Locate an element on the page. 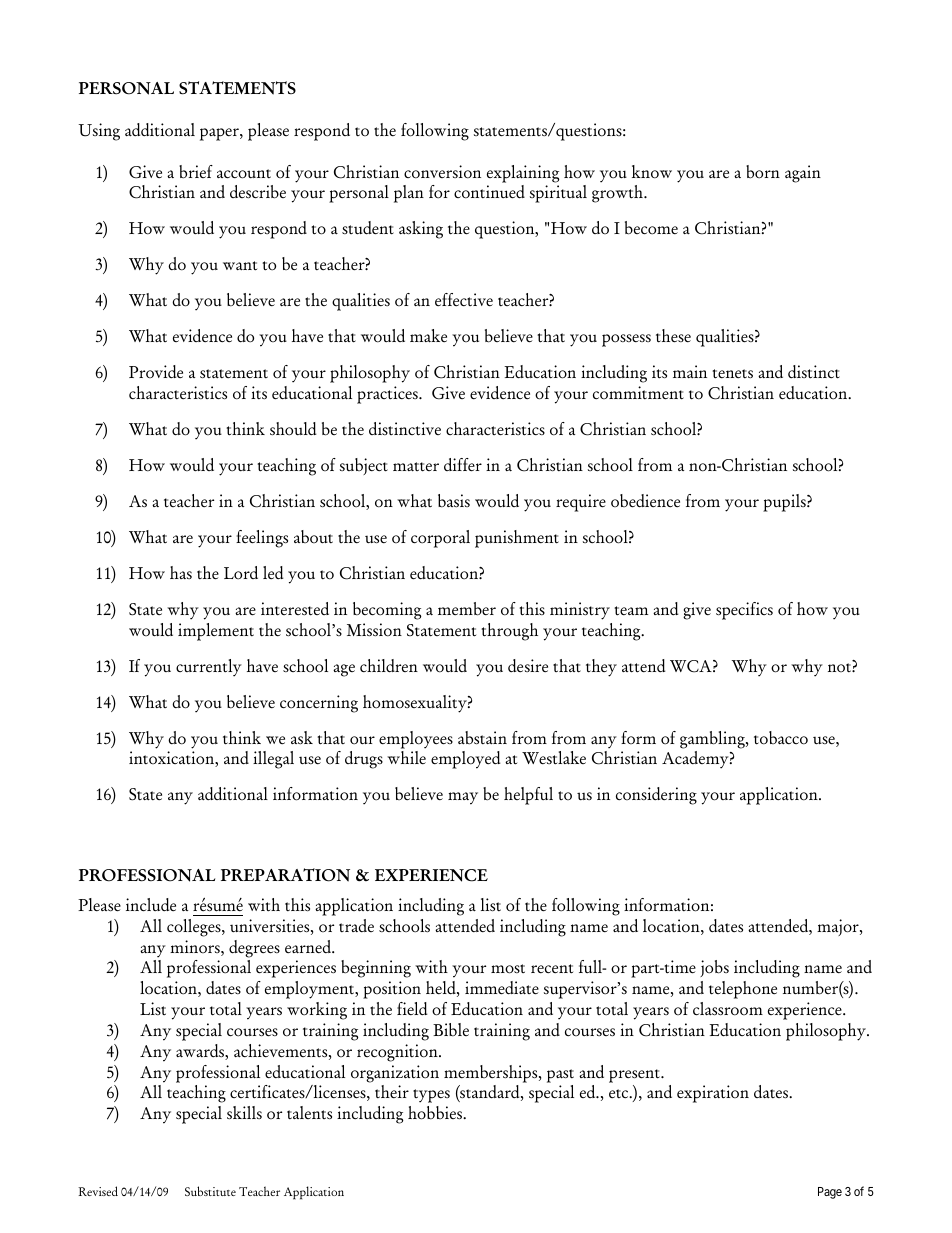 Image resolution: width=952 pixels, height=1233 pixels. born is located at coordinates (763, 172).
